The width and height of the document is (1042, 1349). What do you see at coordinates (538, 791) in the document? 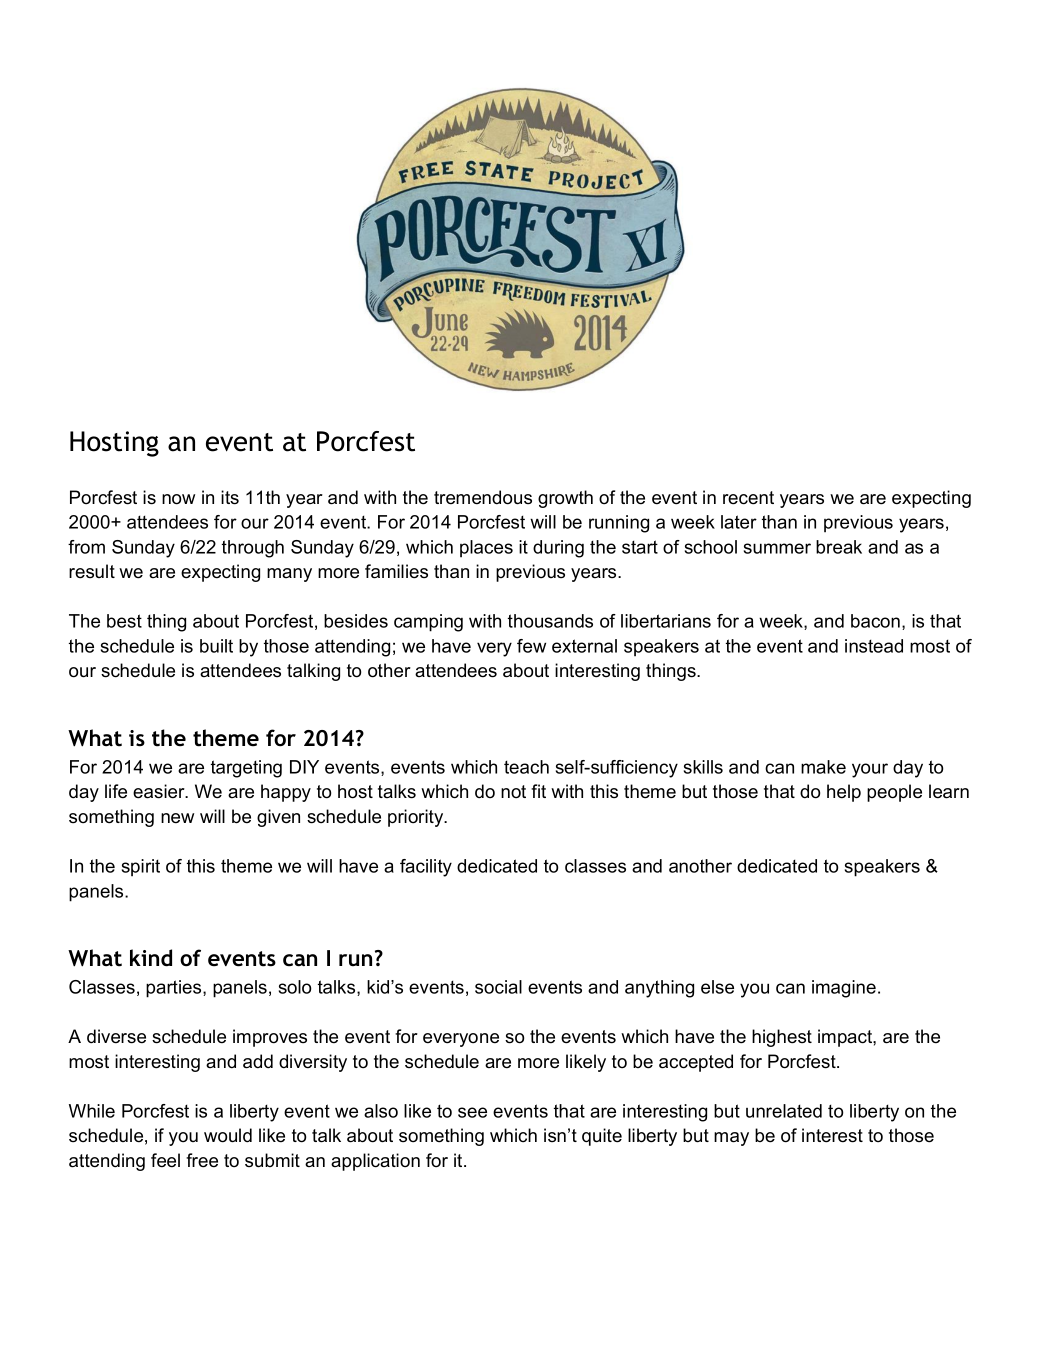
I see `fit` at bounding box center [538, 791].
